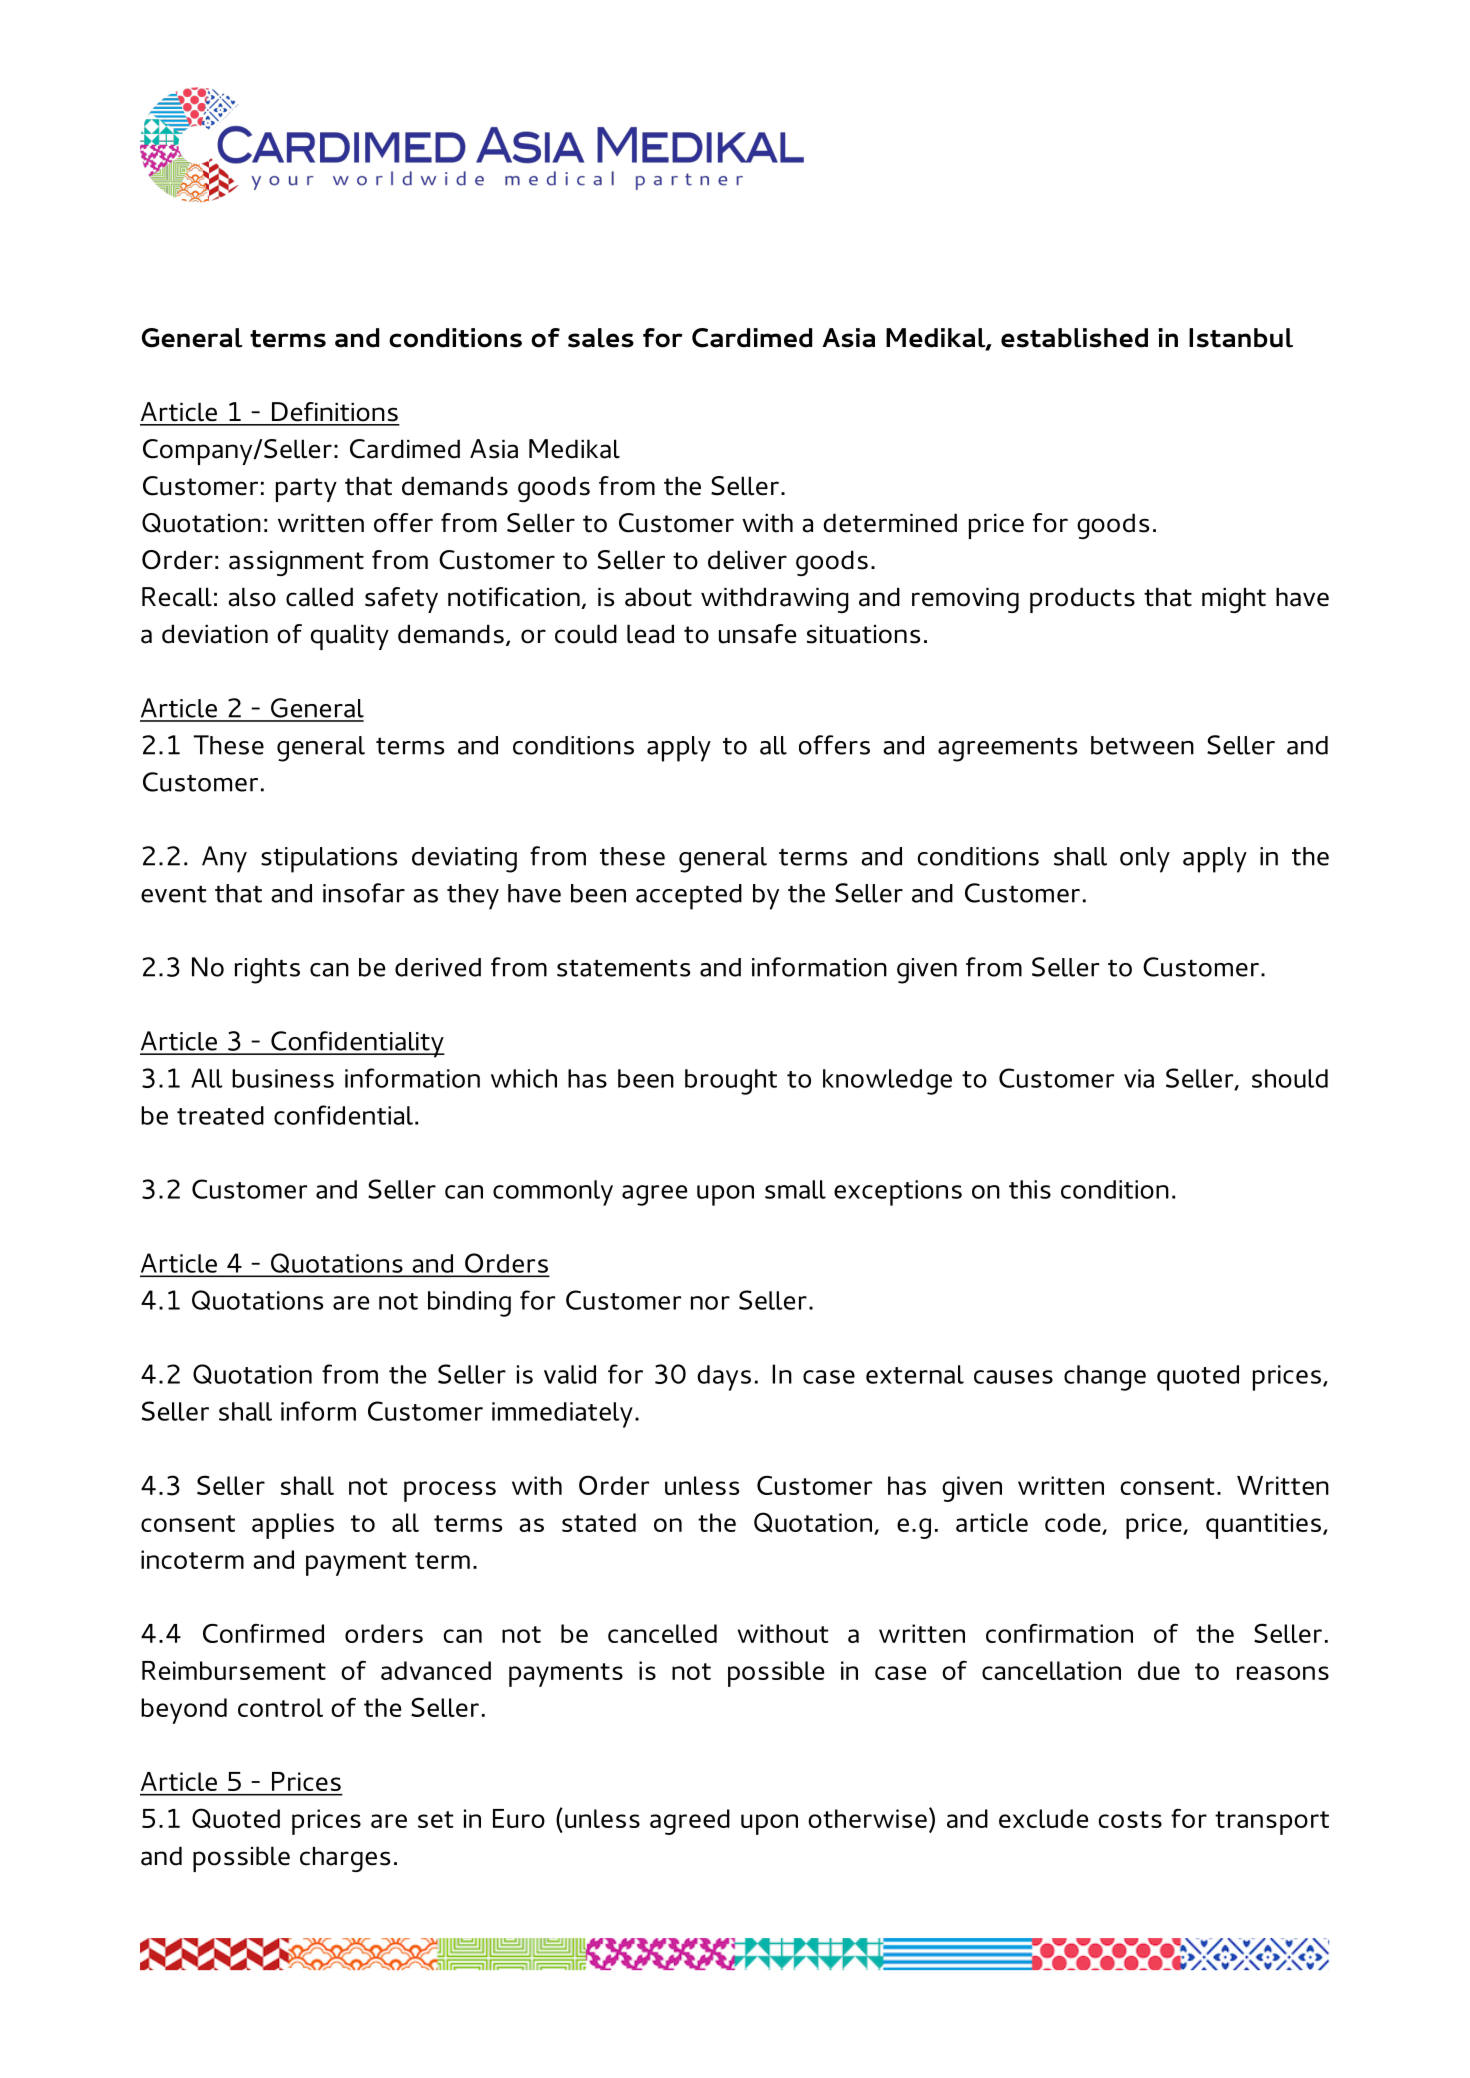  What do you see at coordinates (306, 490) in the screenshot?
I see `party` at bounding box center [306, 490].
